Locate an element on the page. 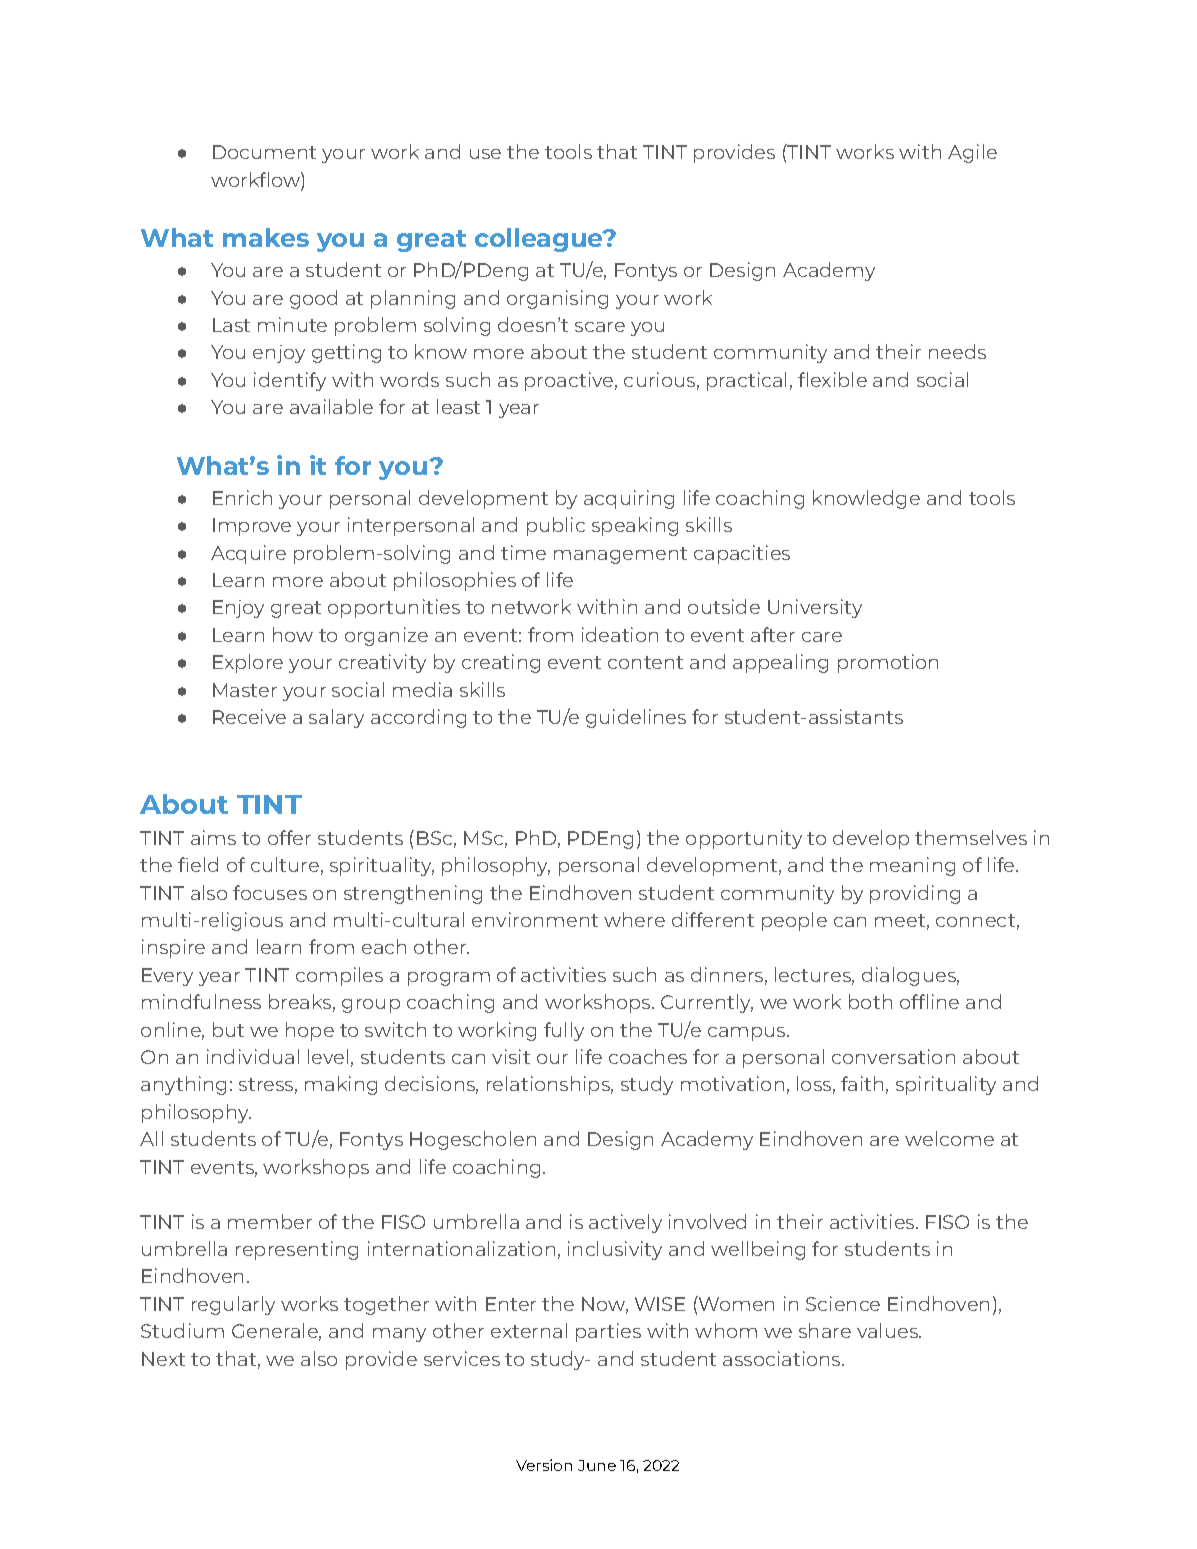 The width and height of the image is (1197, 1549). Document is located at coordinates (264, 152).
